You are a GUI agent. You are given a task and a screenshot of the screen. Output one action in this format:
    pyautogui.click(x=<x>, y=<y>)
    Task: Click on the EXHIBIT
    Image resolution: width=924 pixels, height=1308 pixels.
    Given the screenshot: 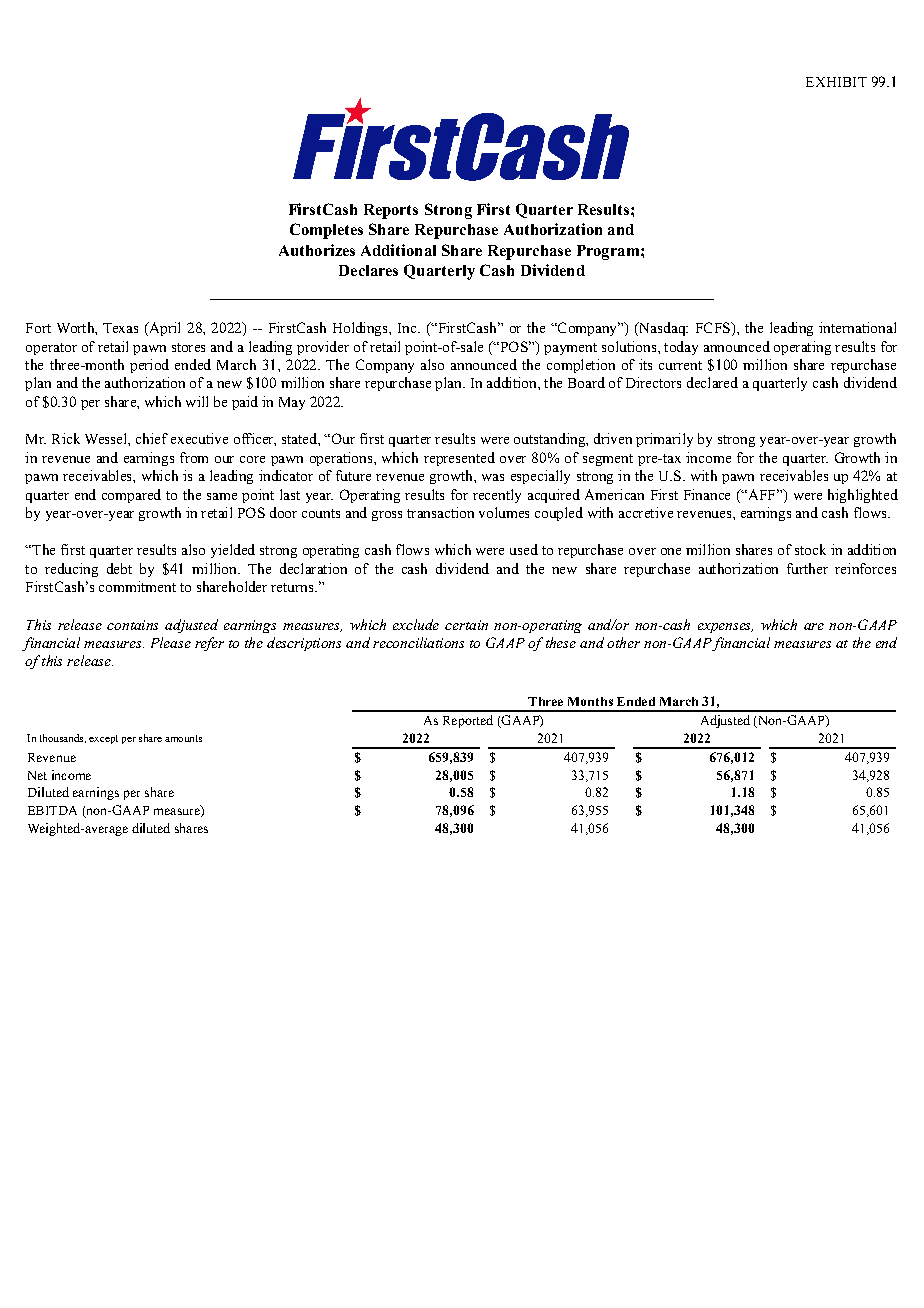 What is the action you would take?
    pyautogui.click(x=836, y=82)
